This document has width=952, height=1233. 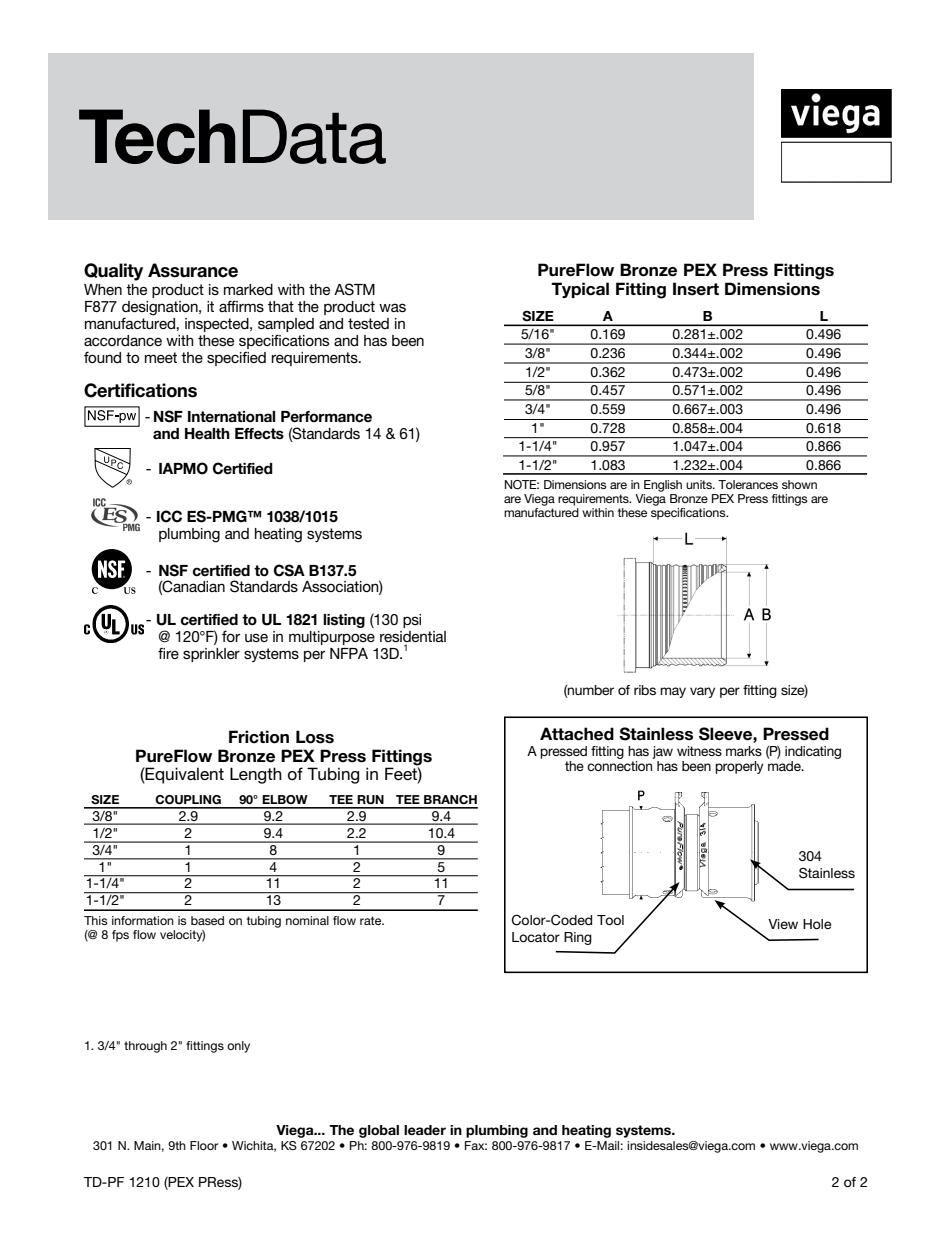 What do you see at coordinates (372, 920) in the document?
I see `rate` at bounding box center [372, 920].
